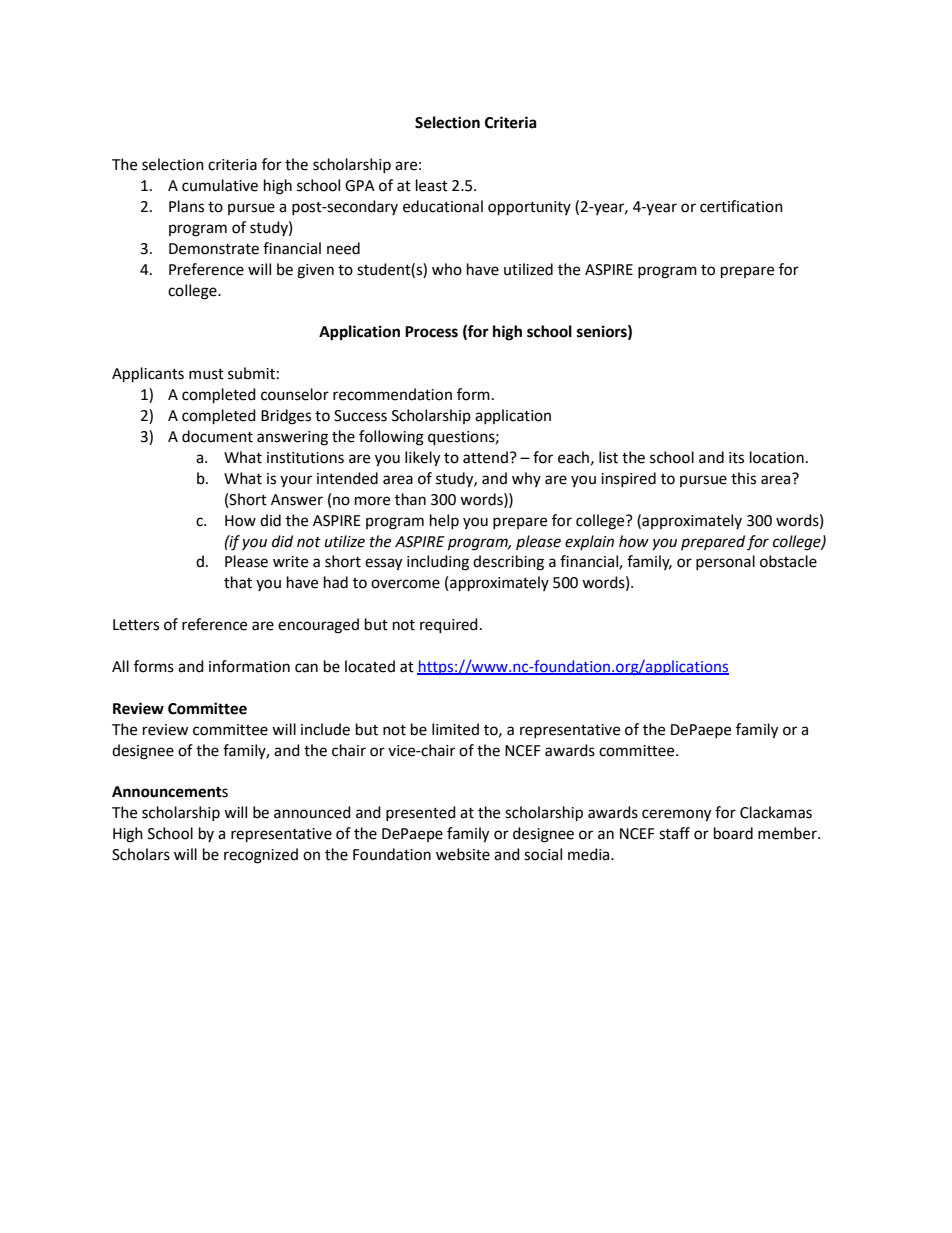 The height and width of the screenshot is (1233, 952). What do you see at coordinates (736, 458) in the screenshot?
I see `its` at bounding box center [736, 458].
